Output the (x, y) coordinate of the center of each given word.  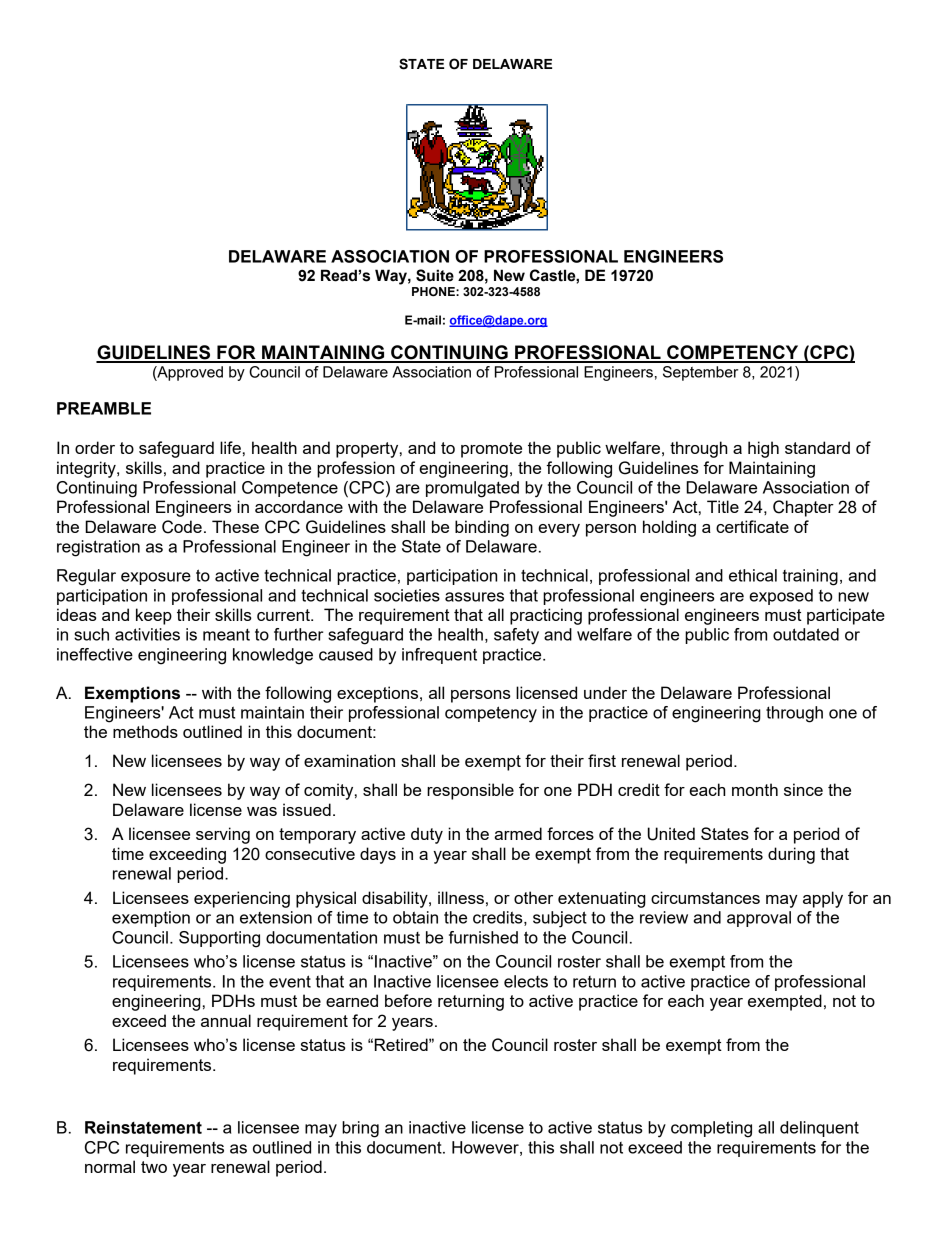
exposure (156, 578)
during (791, 855)
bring (360, 1129)
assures (474, 597)
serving (223, 835)
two (154, 1167)
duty (427, 835)
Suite (435, 275)
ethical (753, 575)
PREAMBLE (104, 408)
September (700, 373)
